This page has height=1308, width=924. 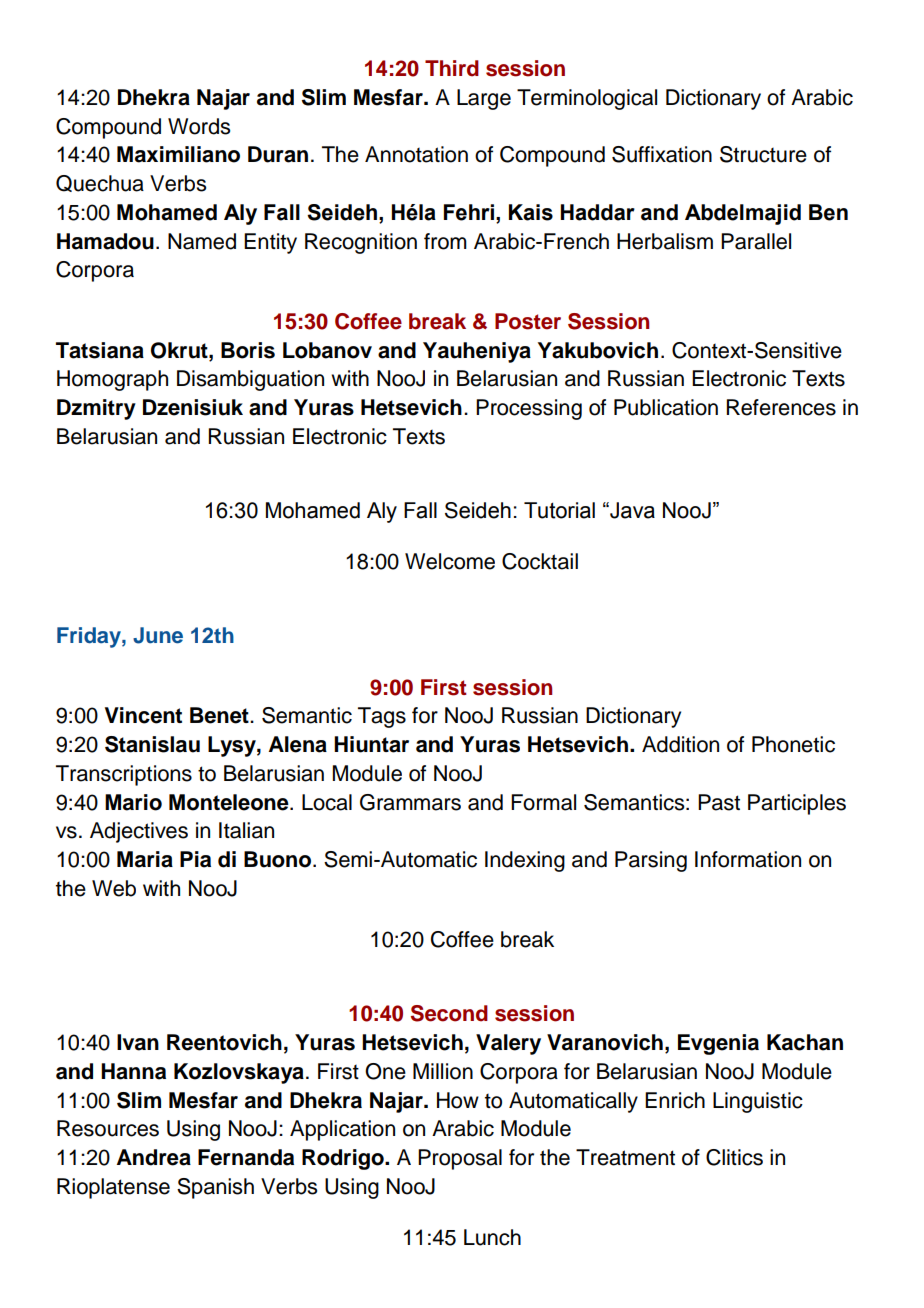 What do you see at coordinates (763, 154) in the page?
I see `Structure` at bounding box center [763, 154].
